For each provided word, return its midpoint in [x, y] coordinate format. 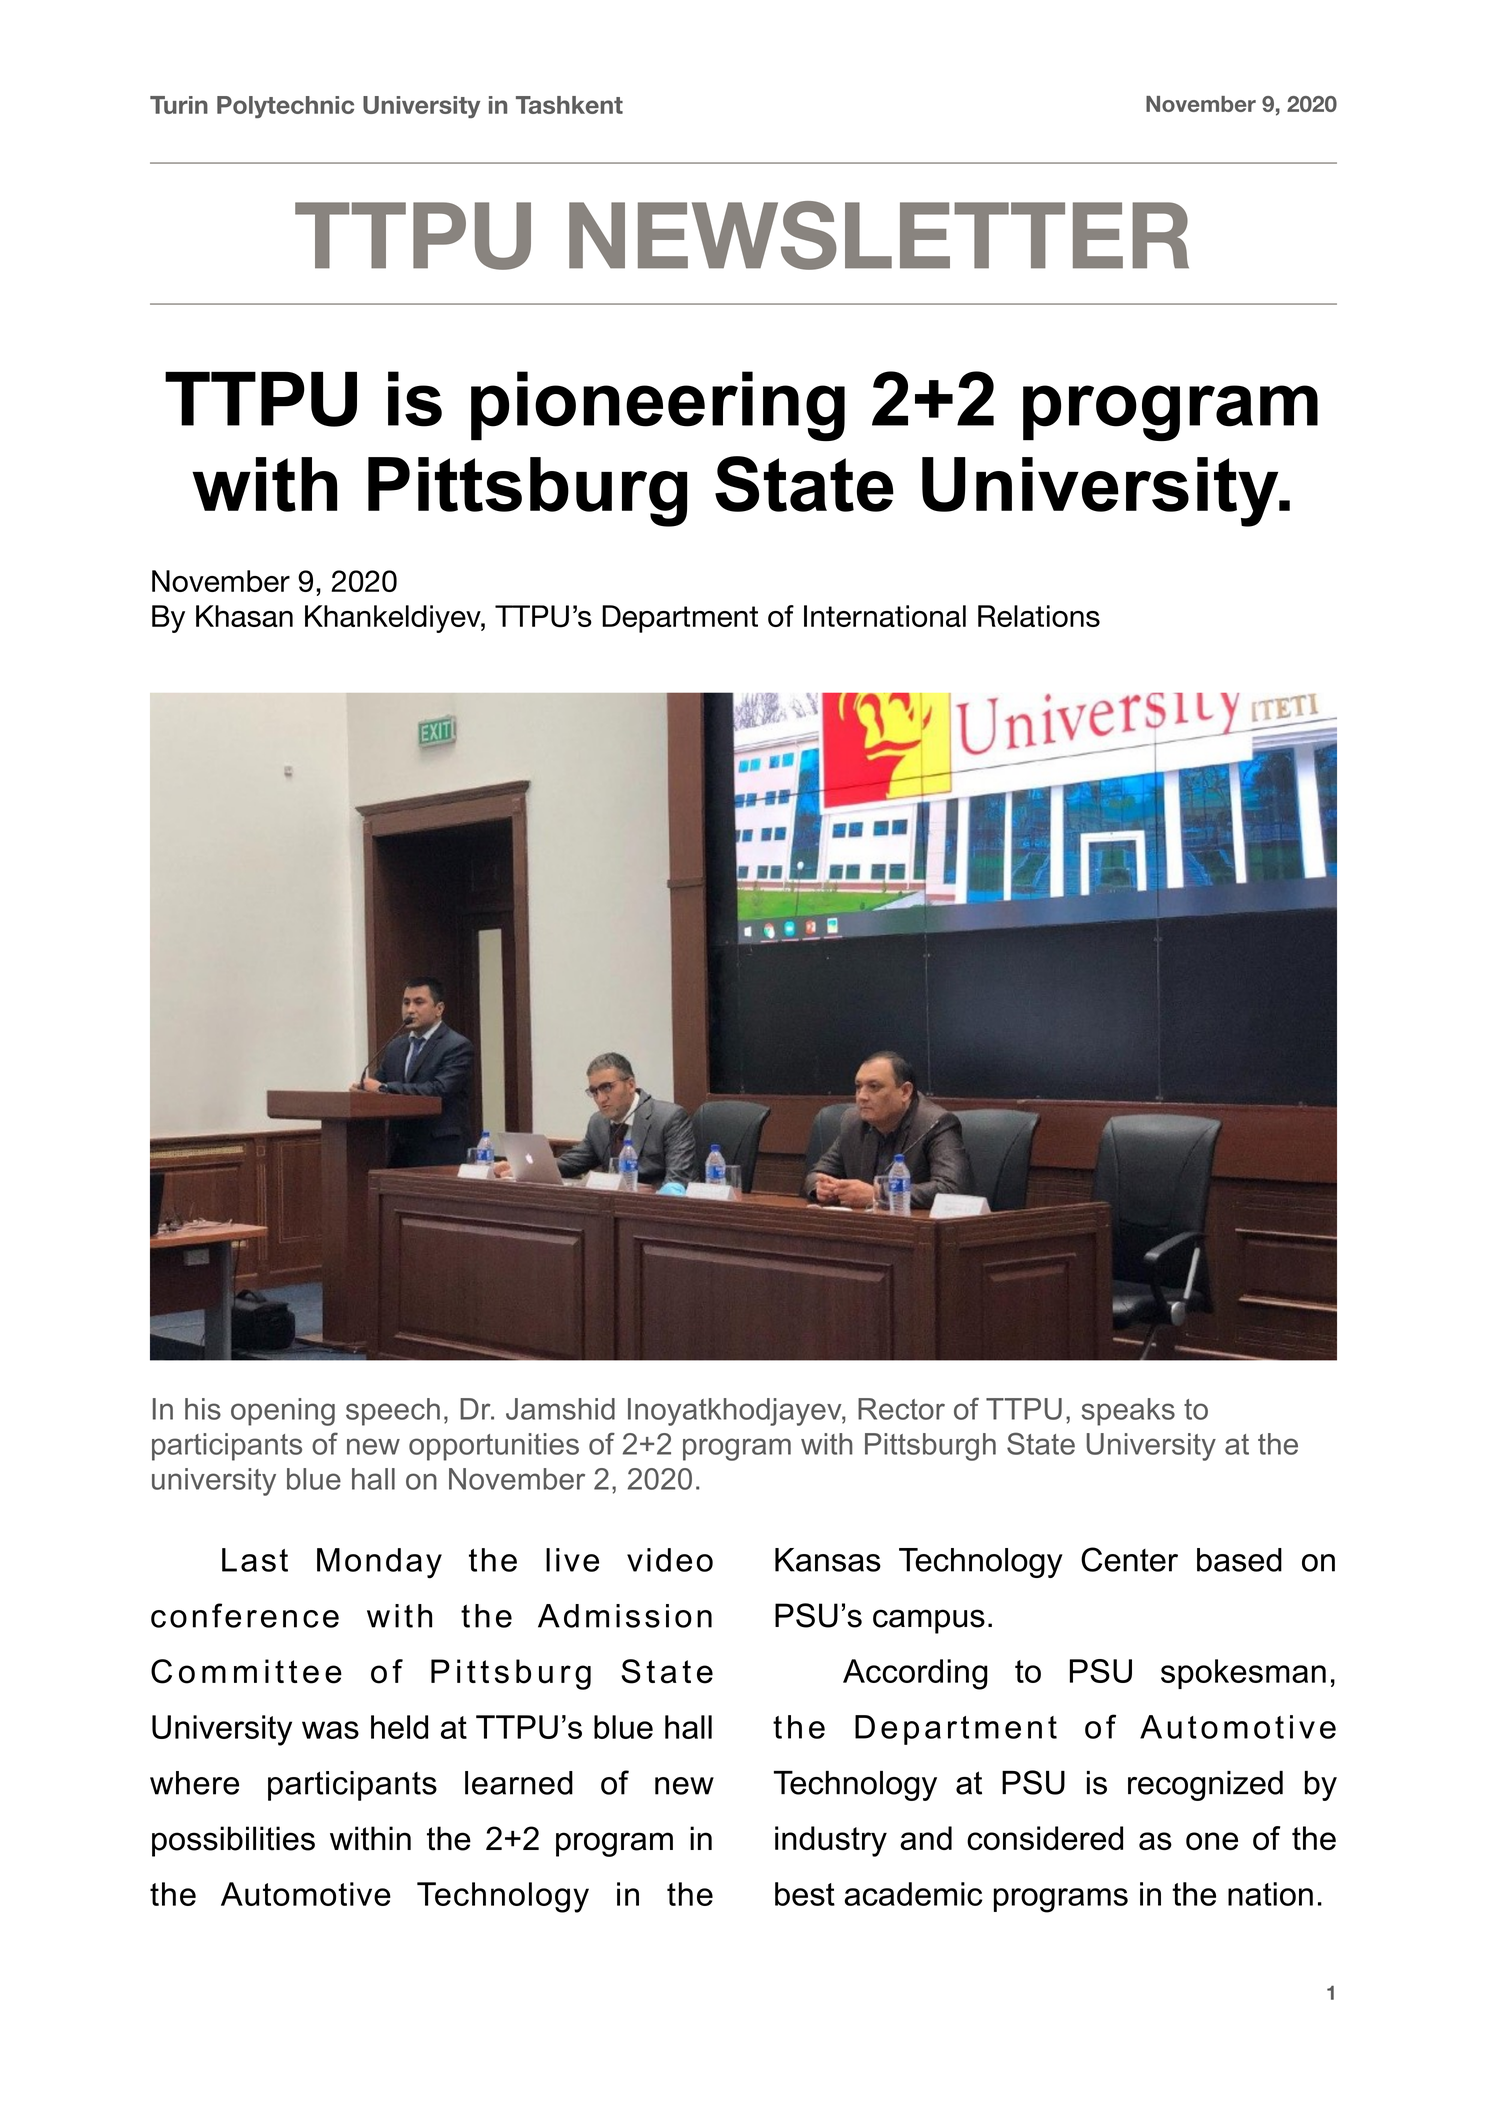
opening [283, 1412]
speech [393, 1412]
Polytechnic [285, 107]
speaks [1128, 1412]
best [805, 1894]
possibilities [233, 1841]
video [670, 1560]
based [1239, 1560]
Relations [1039, 616]
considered [1045, 1838]
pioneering [658, 406]
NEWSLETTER [879, 235]
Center [1129, 1559]
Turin [179, 105]
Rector [901, 1409]
